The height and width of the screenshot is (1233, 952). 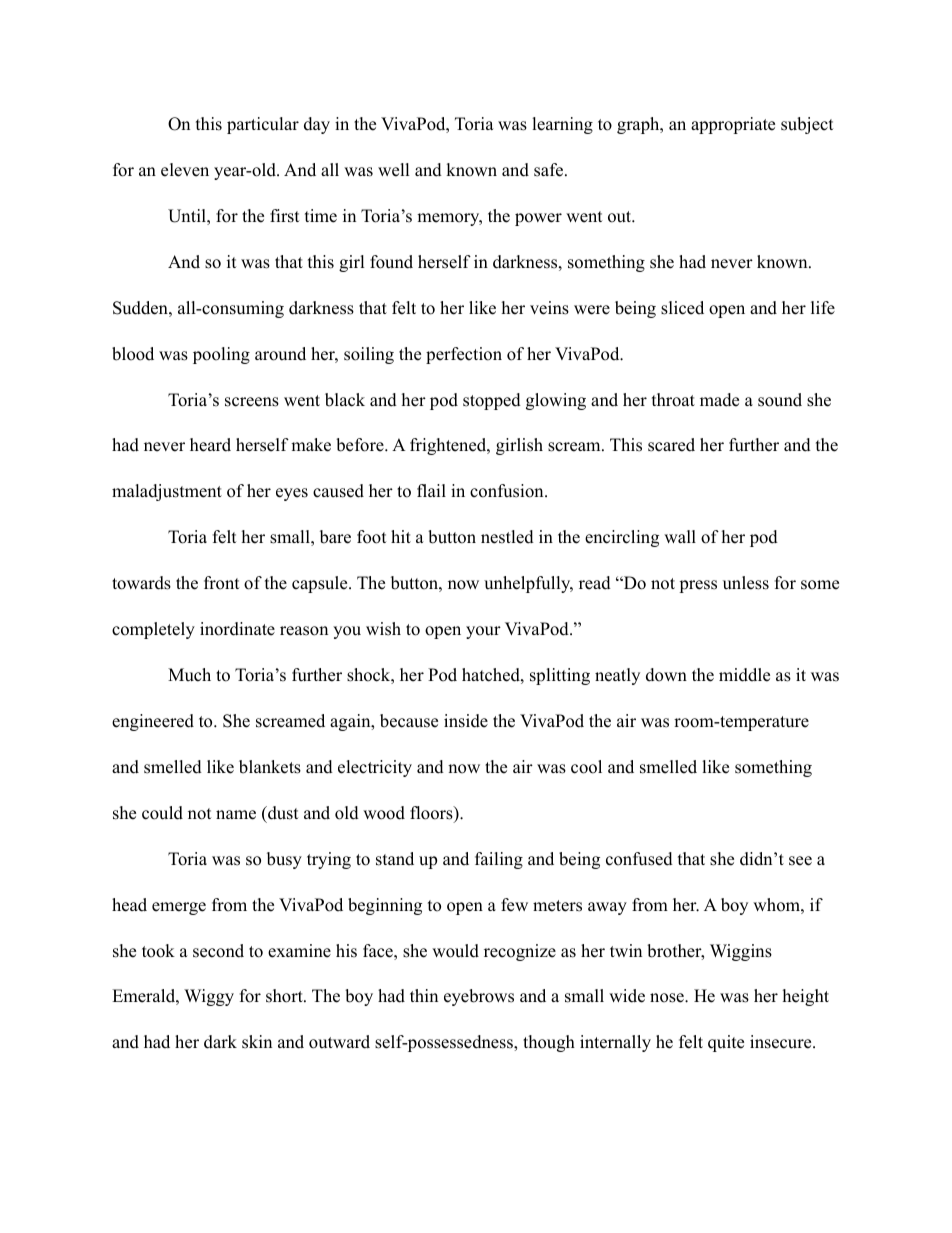 I want to click on stopped, so click(x=492, y=401).
